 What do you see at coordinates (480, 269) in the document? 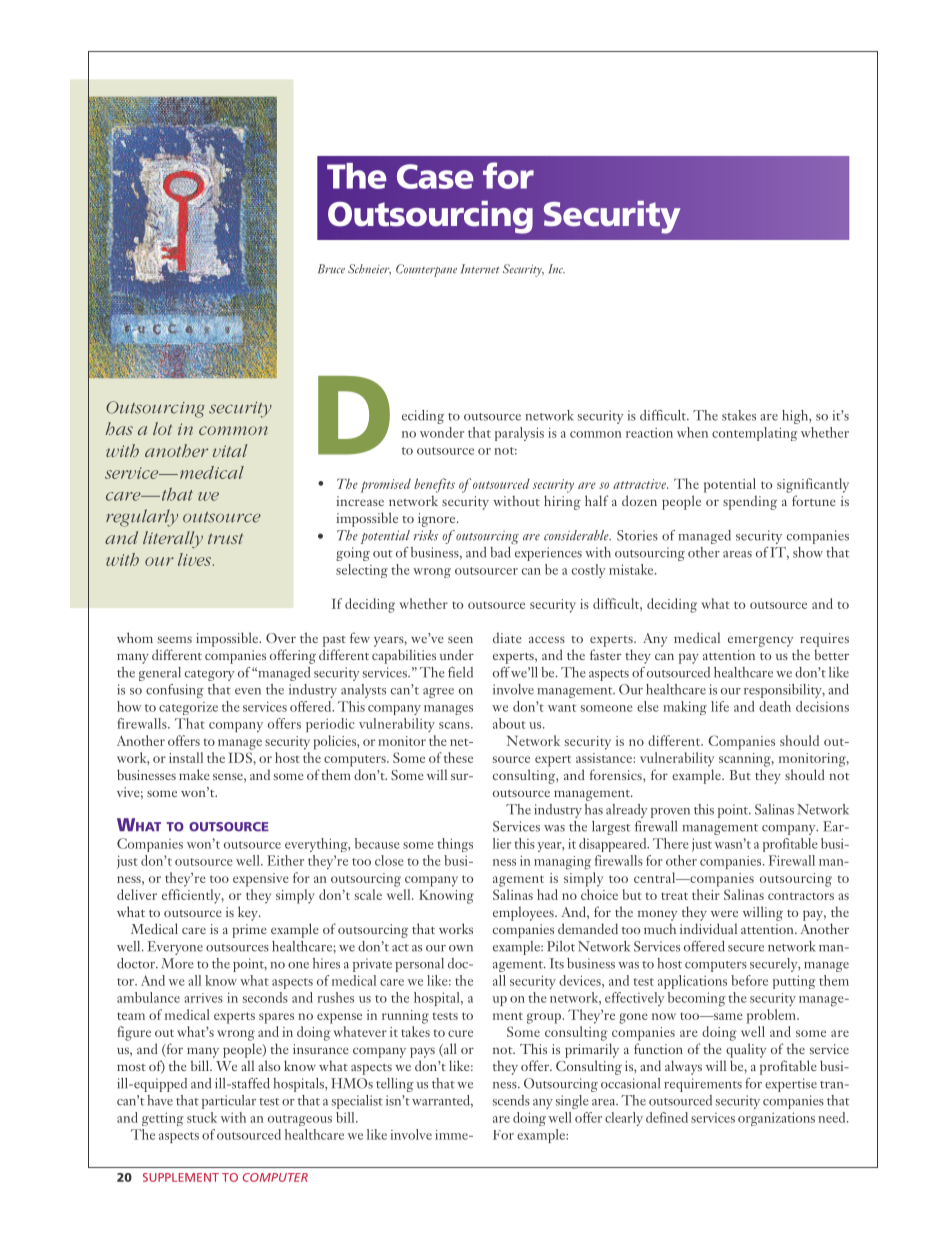
I see `Internet` at bounding box center [480, 269].
